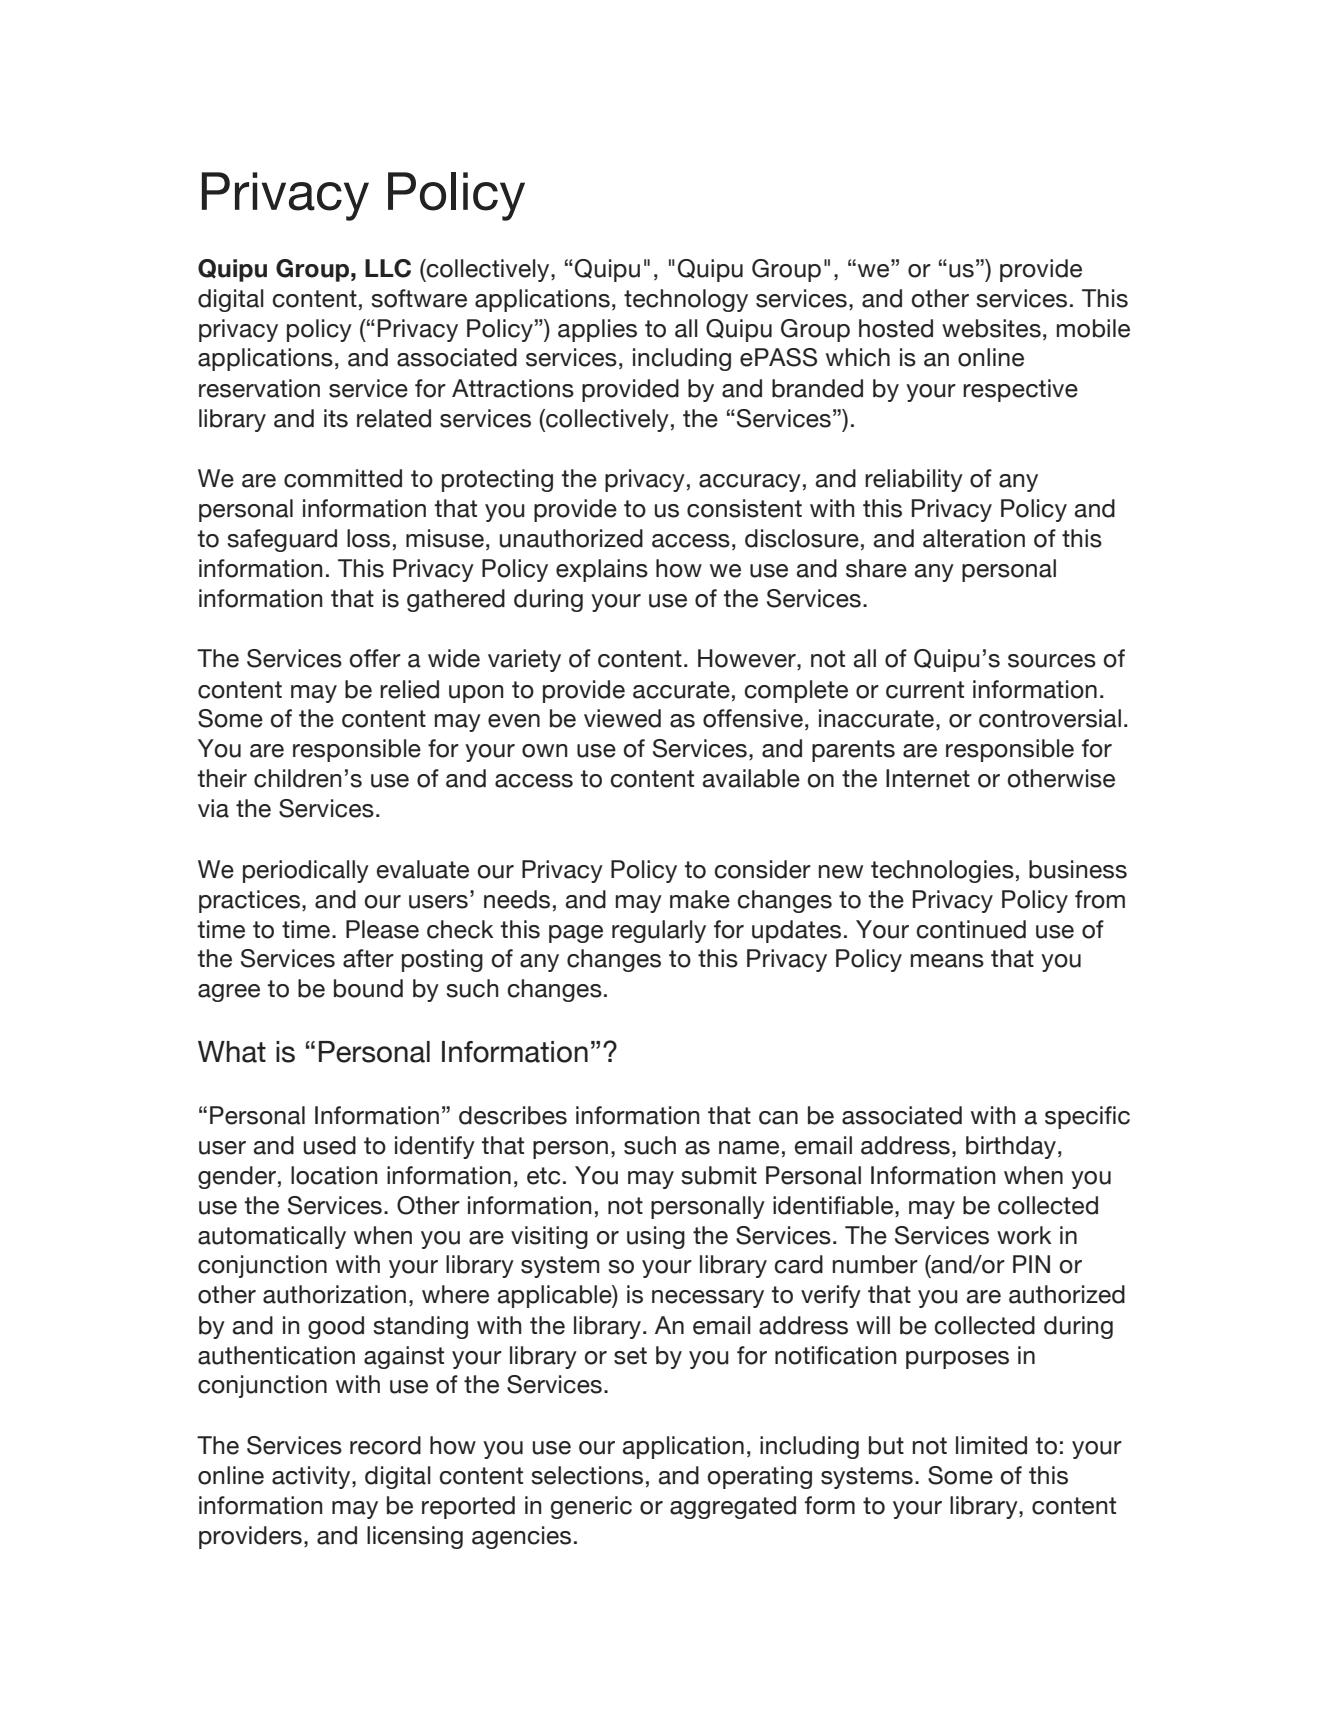 The width and height of the screenshot is (1336, 1729). I want to click on activity, so click(312, 1477).
